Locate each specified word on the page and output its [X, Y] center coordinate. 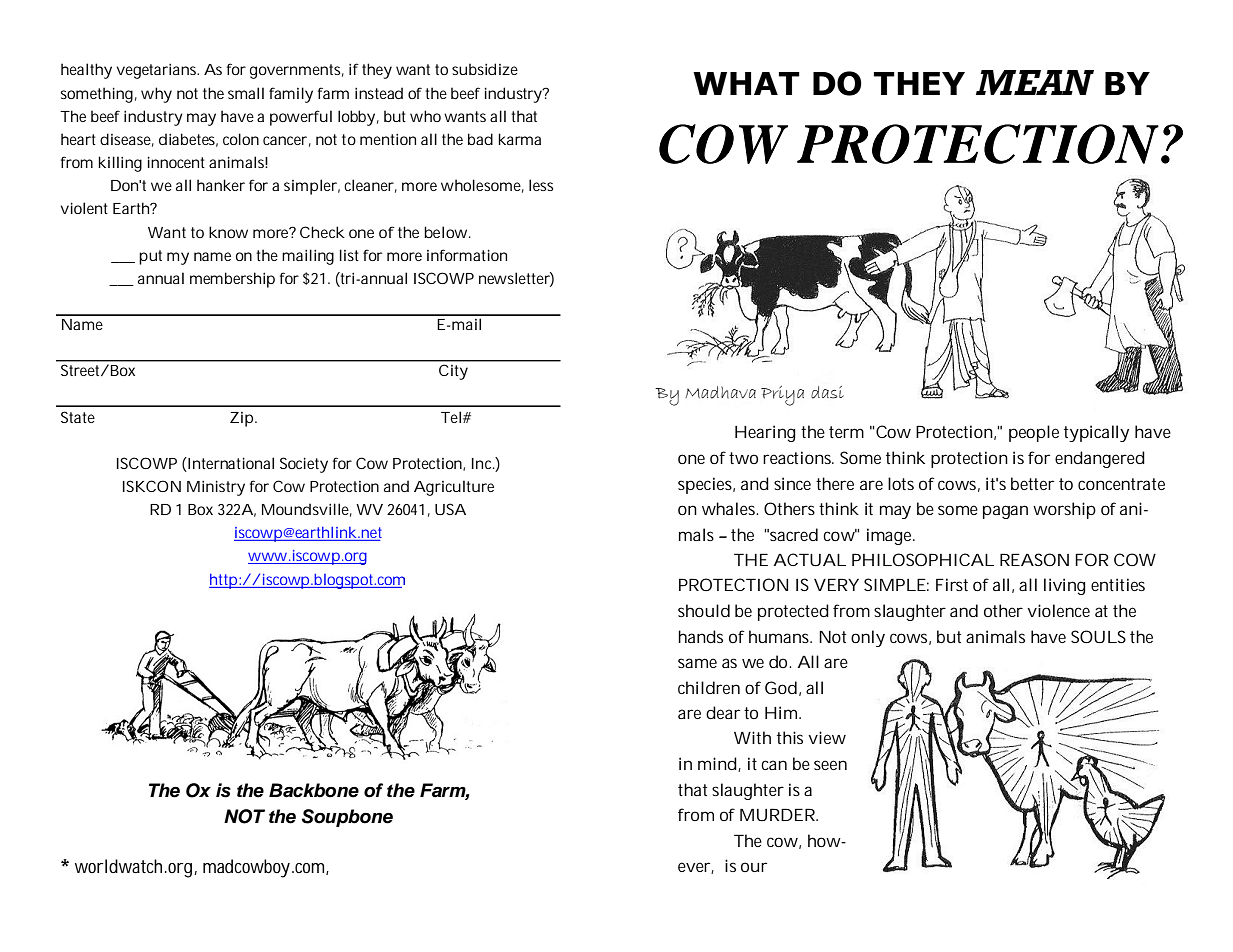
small [246, 93]
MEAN [1035, 82]
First [952, 584]
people [1034, 433]
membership [232, 280]
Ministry [216, 488]
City [453, 372]
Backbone [314, 790]
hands [700, 636]
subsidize [485, 69]
